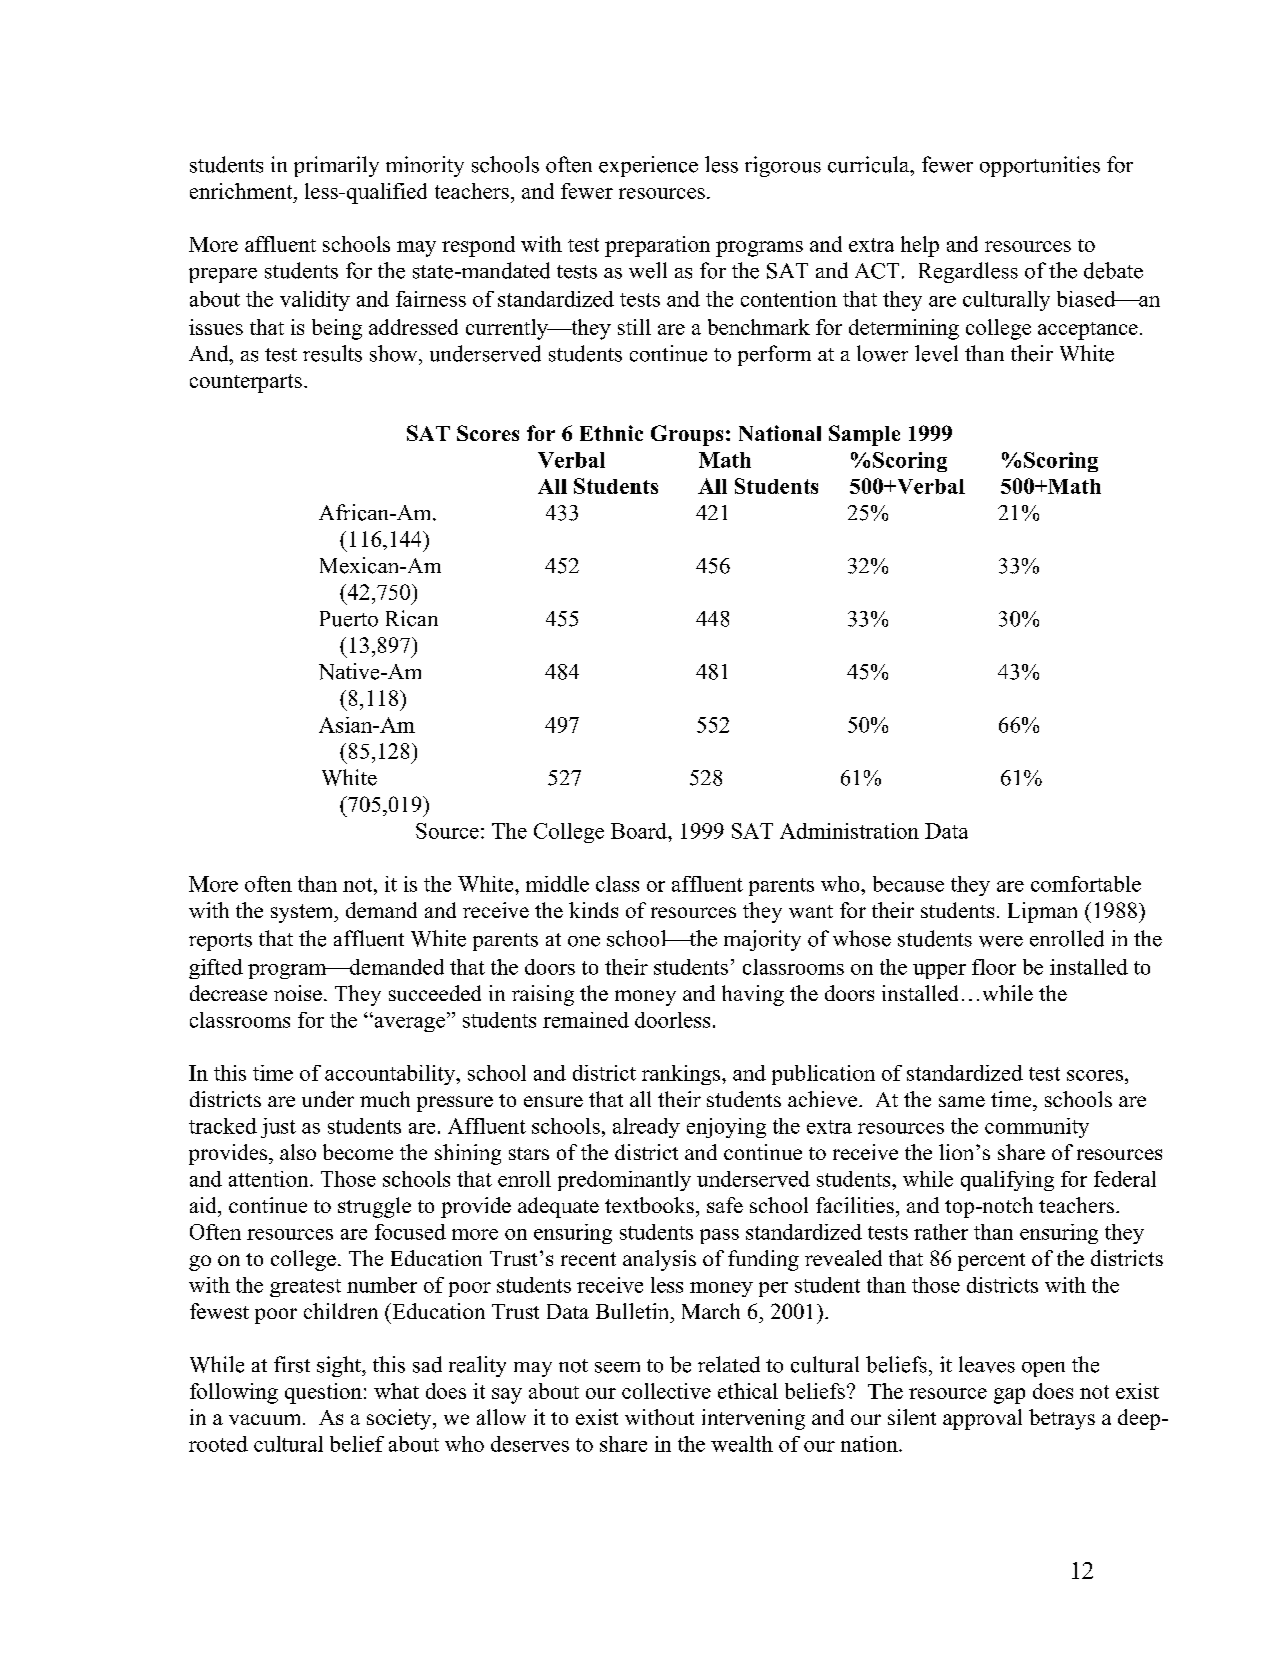 The width and height of the screenshot is (1283, 1660). I want to click on already, so click(646, 1128).
